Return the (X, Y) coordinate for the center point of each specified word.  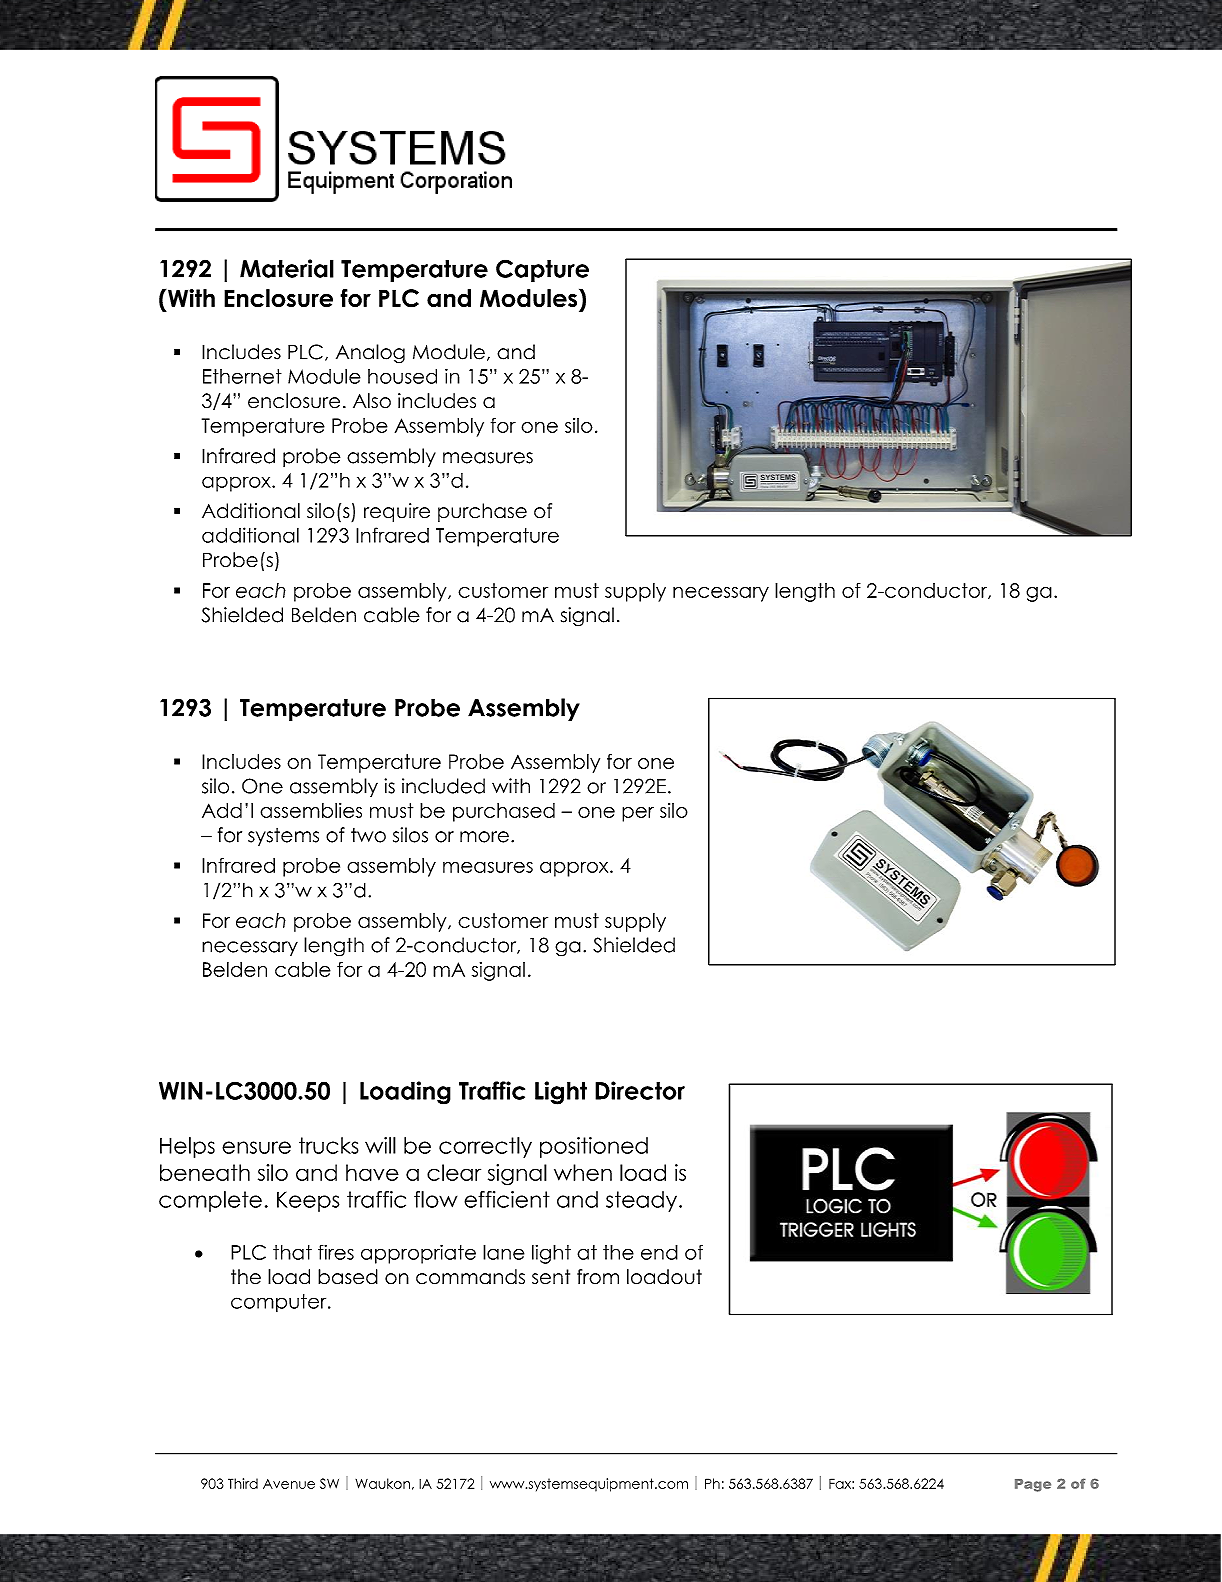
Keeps (308, 1201)
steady (643, 1201)
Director (640, 1090)
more (484, 837)
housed (402, 376)
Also (372, 401)
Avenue (289, 1484)
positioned (594, 1147)
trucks (329, 1145)
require (397, 512)
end (659, 1252)
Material (287, 268)
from (598, 1277)
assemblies (311, 810)
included (443, 786)
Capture (542, 270)
